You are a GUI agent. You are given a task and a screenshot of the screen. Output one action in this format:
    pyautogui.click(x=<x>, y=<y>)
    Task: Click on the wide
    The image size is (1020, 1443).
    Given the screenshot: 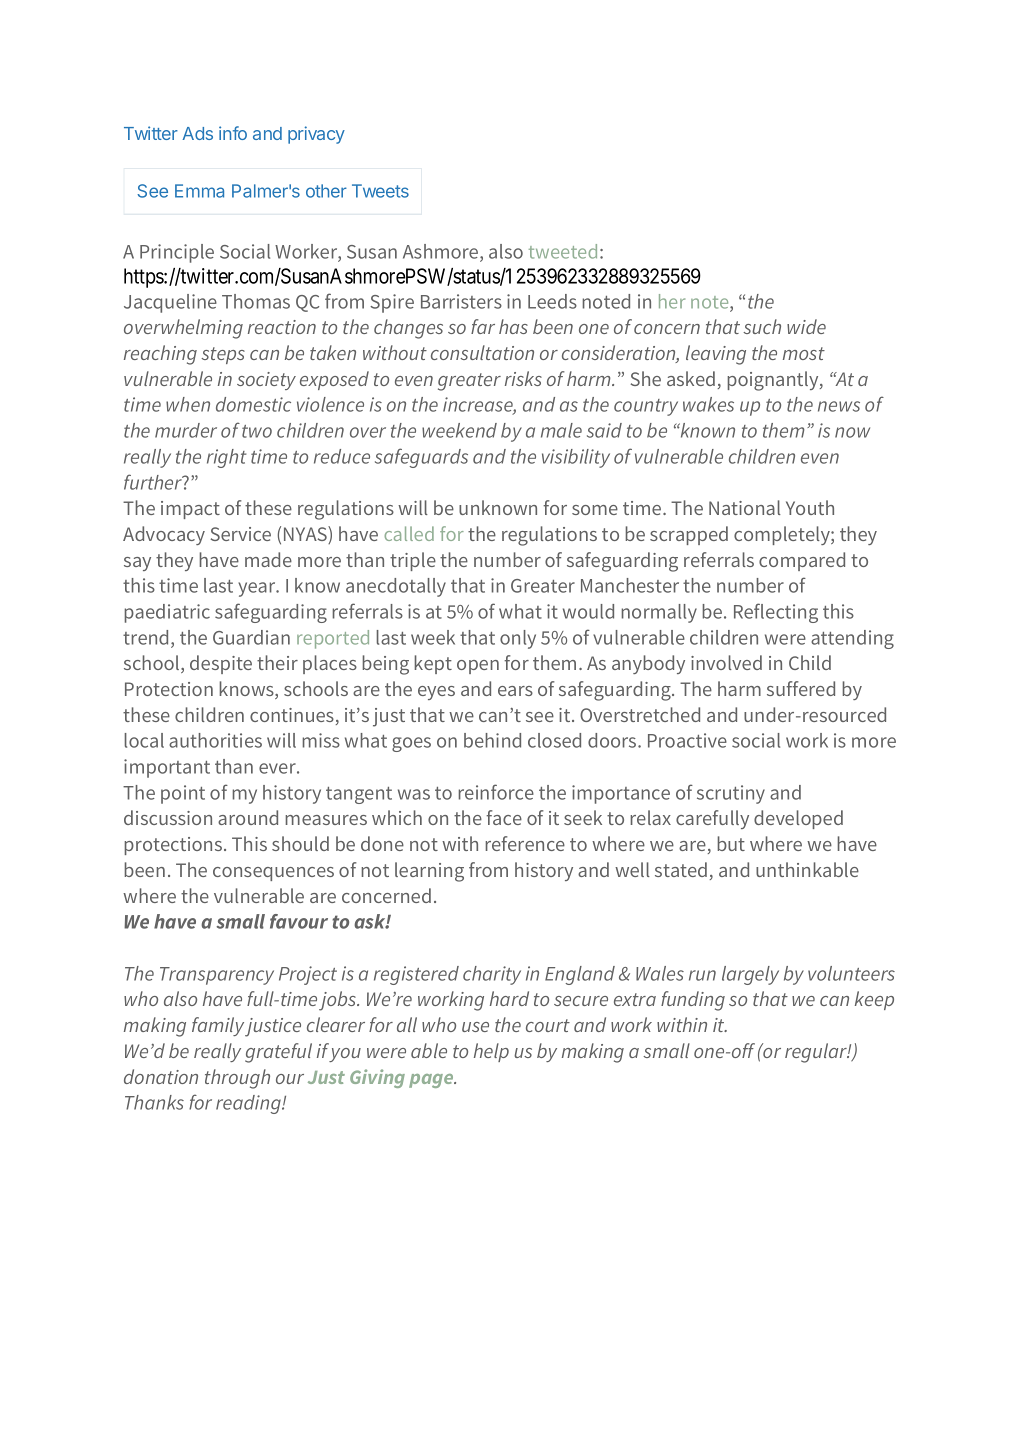 What is the action you would take?
    pyautogui.click(x=806, y=326)
